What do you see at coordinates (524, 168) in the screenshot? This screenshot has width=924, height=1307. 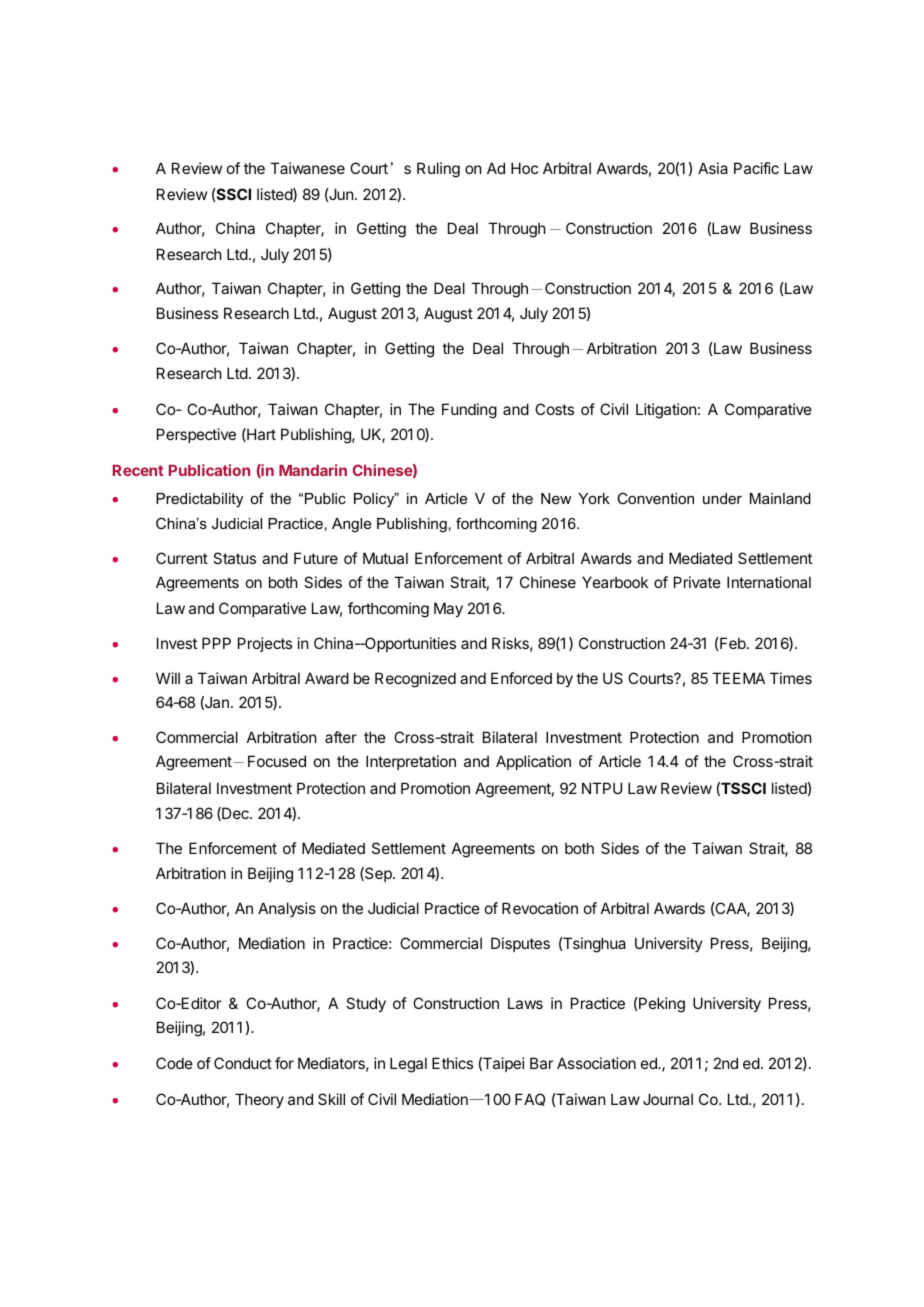 I see `Hoc` at bounding box center [524, 168].
